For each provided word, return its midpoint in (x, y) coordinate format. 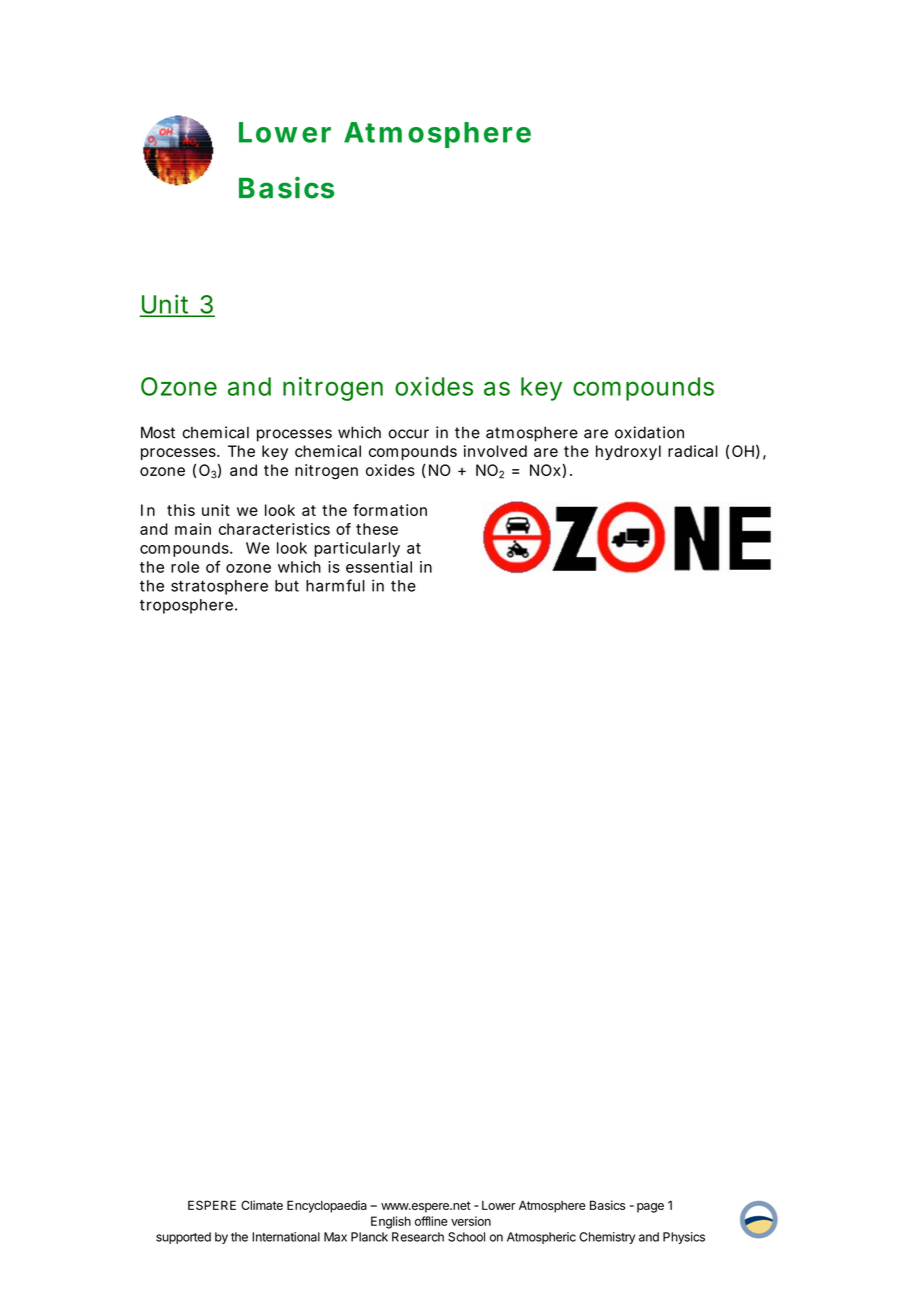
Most (158, 432)
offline (431, 1221)
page (650, 1208)
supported (183, 1238)
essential (379, 567)
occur (408, 434)
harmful (335, 585)
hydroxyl (628, 452)
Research (418, 1237)
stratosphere (219, 587)
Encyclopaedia (327, 1206)
